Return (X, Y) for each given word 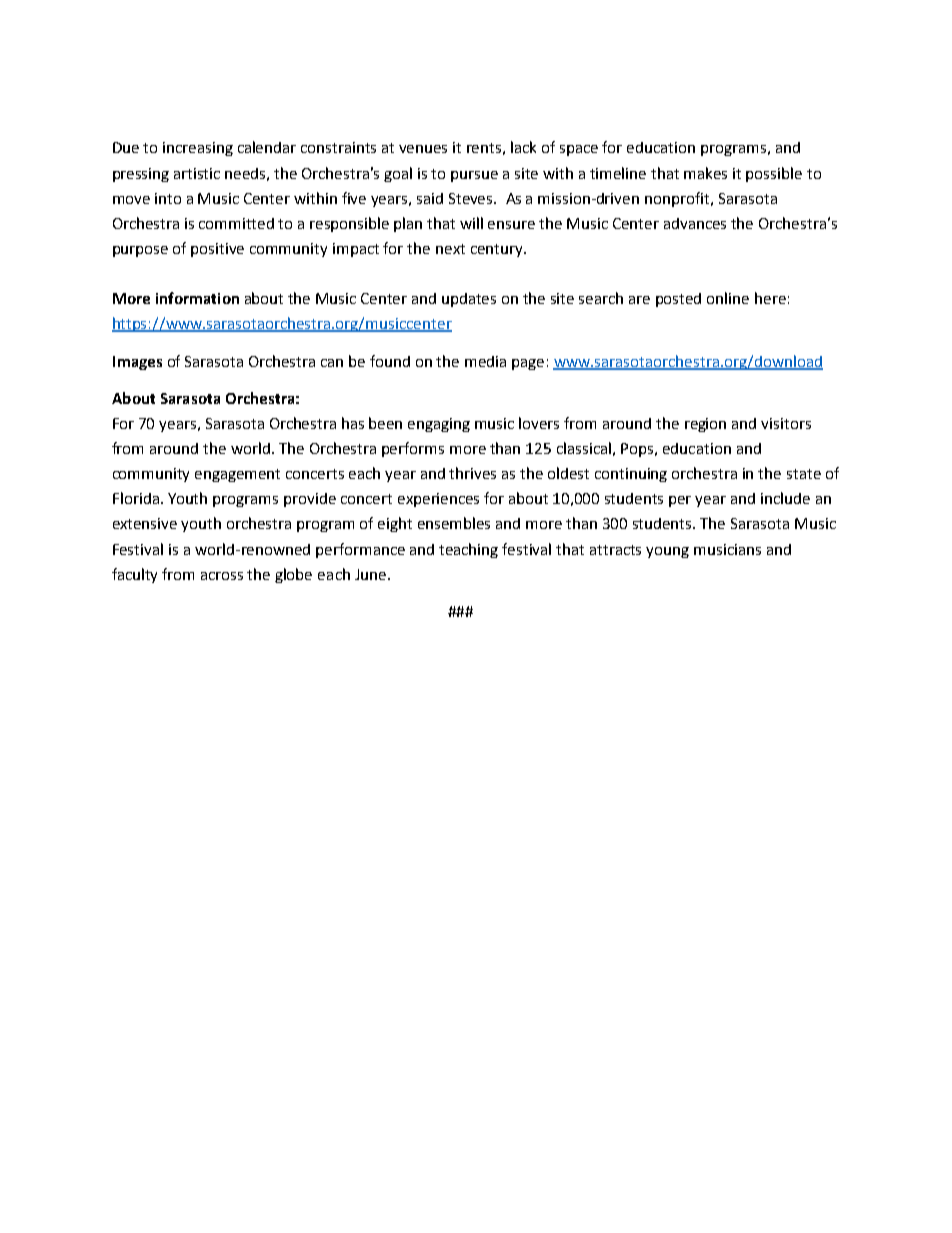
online (728, 298)
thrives (472, 473)
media (485, 361)
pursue (474, 176)
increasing (198, 149)
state (804, 474)
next (450, 249)
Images (137, 363)
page (528, 364)
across (222, 576)
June (370, 574)
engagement (237, 475)
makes (705, 173)
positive (217, 250)
